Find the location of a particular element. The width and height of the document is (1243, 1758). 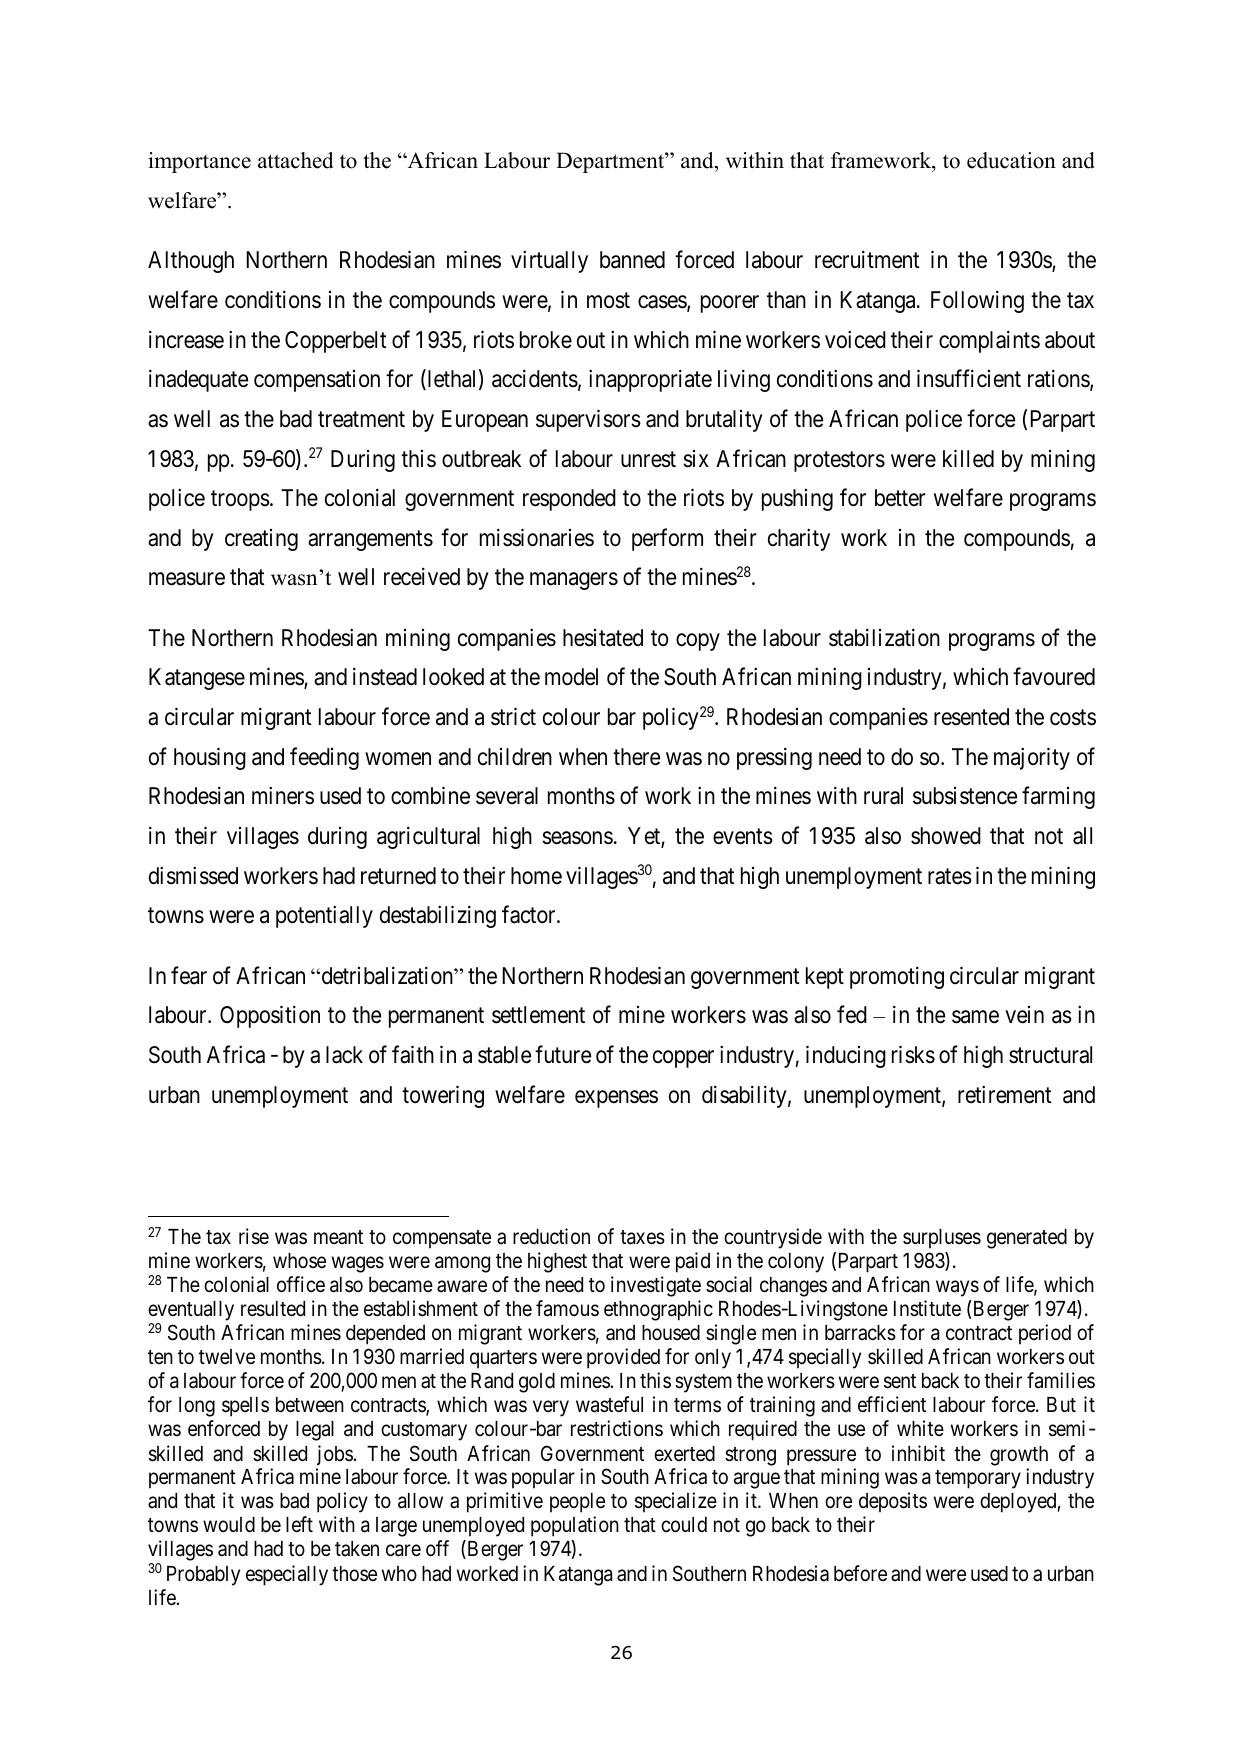

temporary is located at coordinates (978, 1479).
